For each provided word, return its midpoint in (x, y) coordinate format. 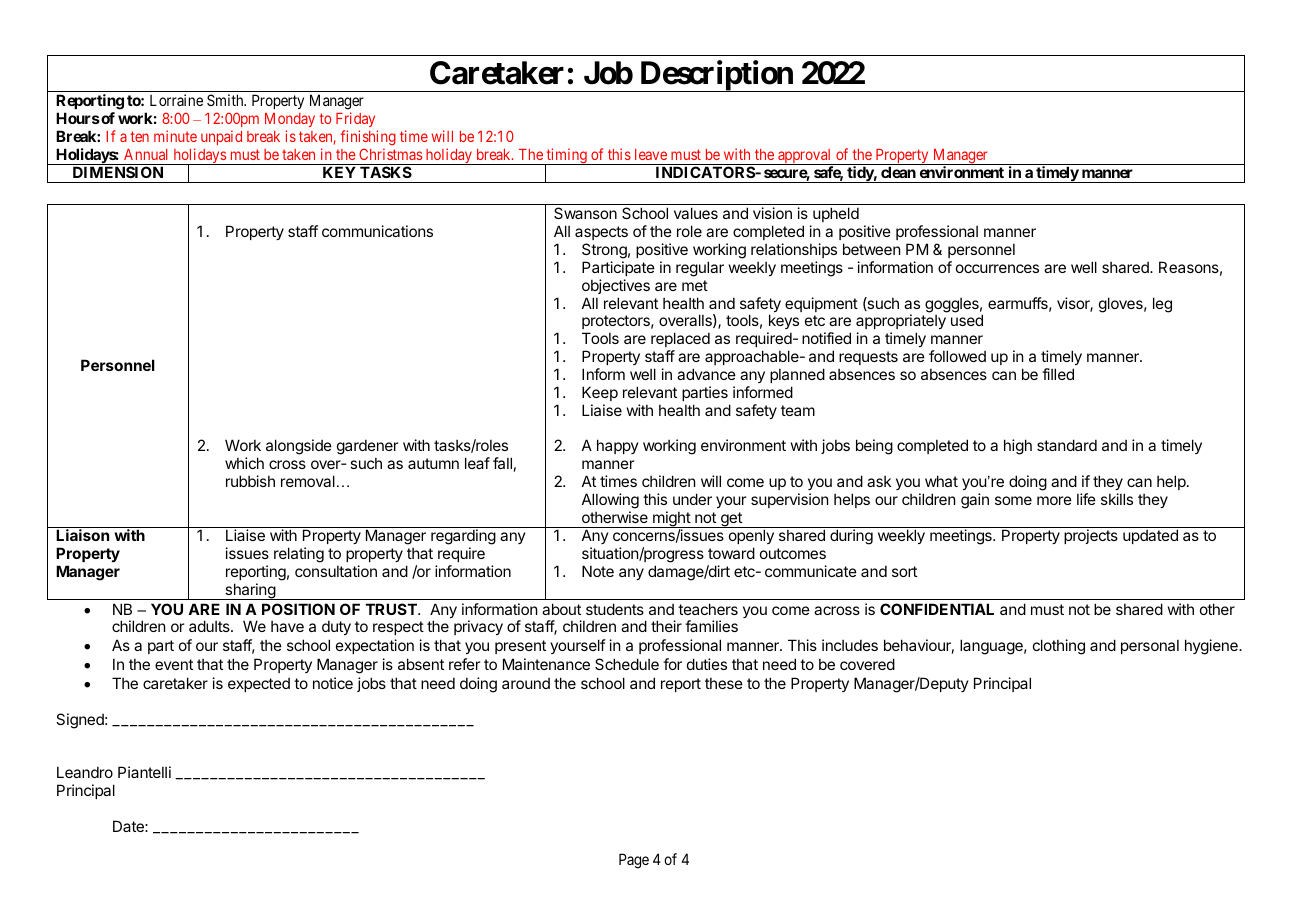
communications (377, 231)
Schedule (627, 664)
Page (634, 861)
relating (299, 555)
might (671, 519)
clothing (1059, 647)
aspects (601, 233)
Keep (600, 393)
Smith (226, 100)
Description (716, 76)
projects (1091, 536)
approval (805, 157)
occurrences (997, 268)
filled (1058, 374)
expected (259, 685)
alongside (299, 447)
